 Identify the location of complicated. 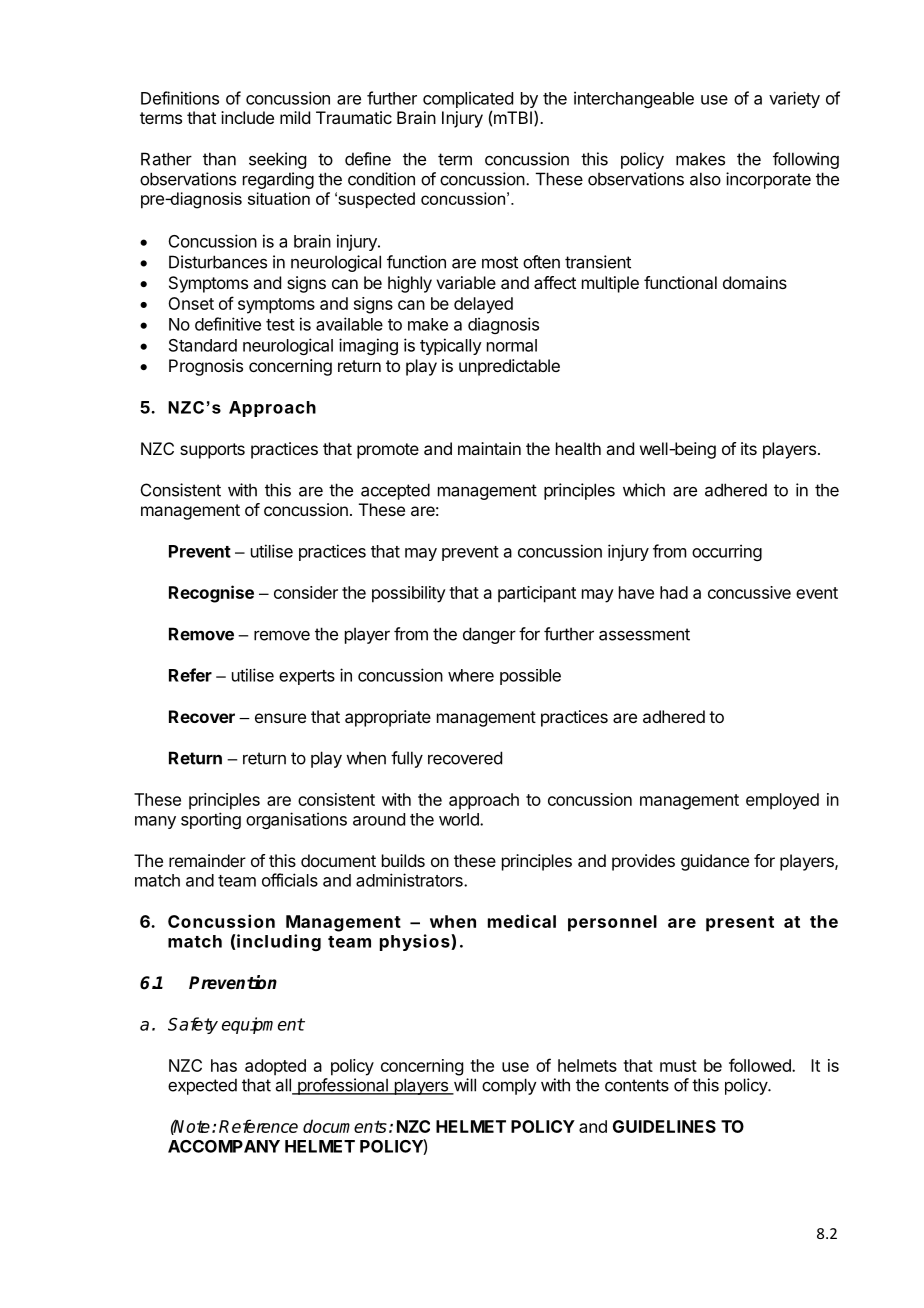
(468, 99).
